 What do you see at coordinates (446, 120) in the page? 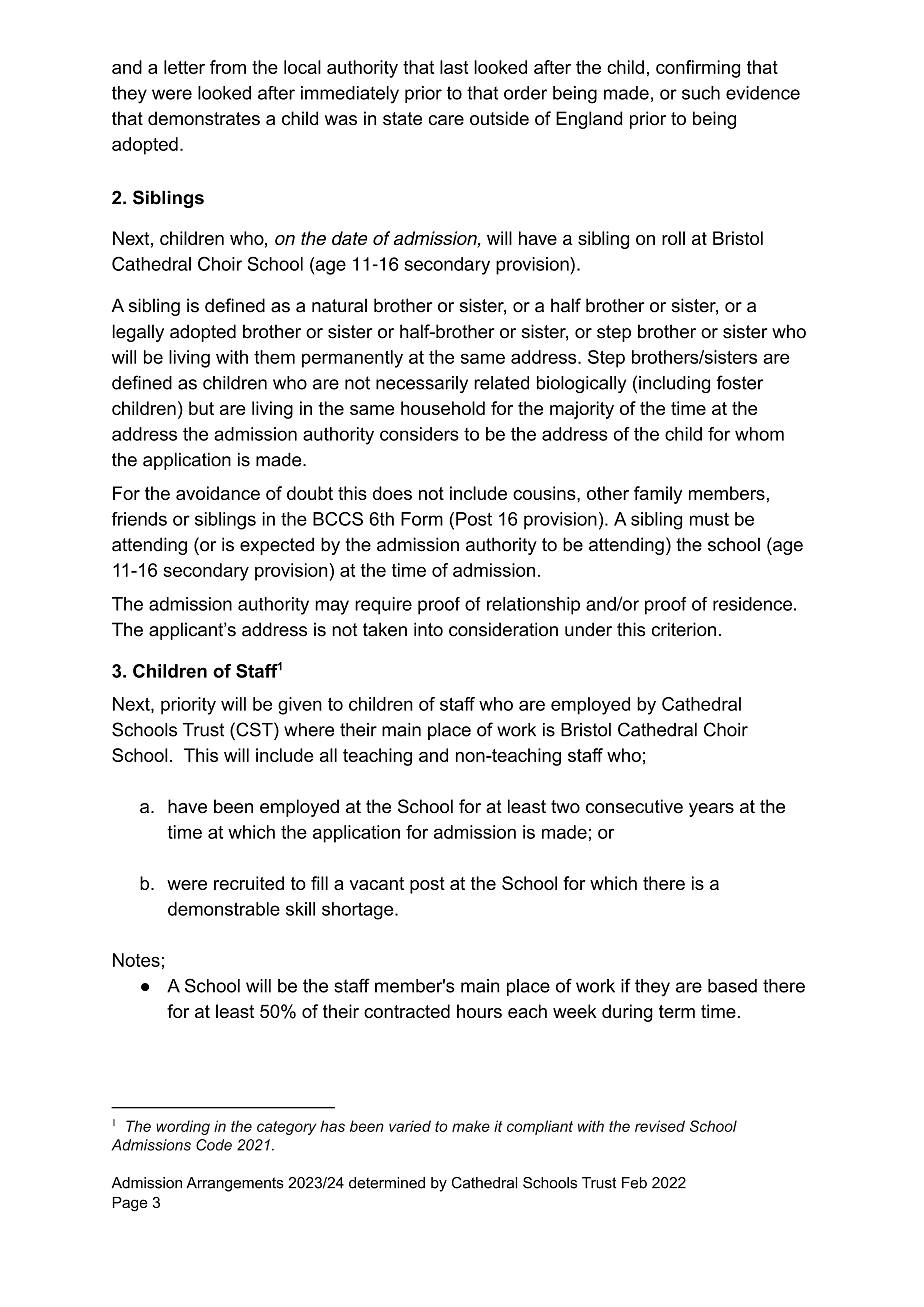
I see `care` at bounding box center [446, 120].
